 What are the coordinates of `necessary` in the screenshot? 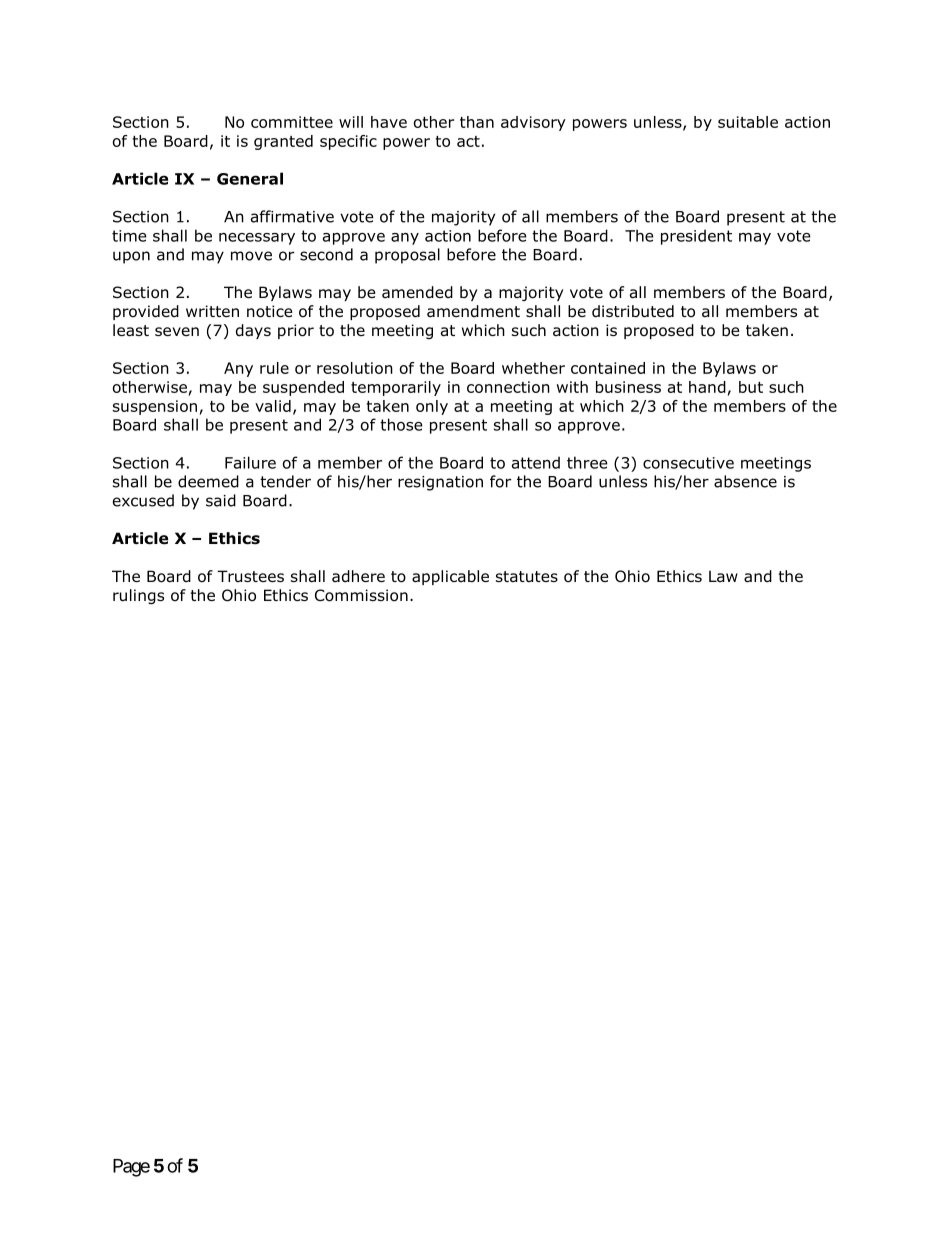 It's located at (257, 239).
